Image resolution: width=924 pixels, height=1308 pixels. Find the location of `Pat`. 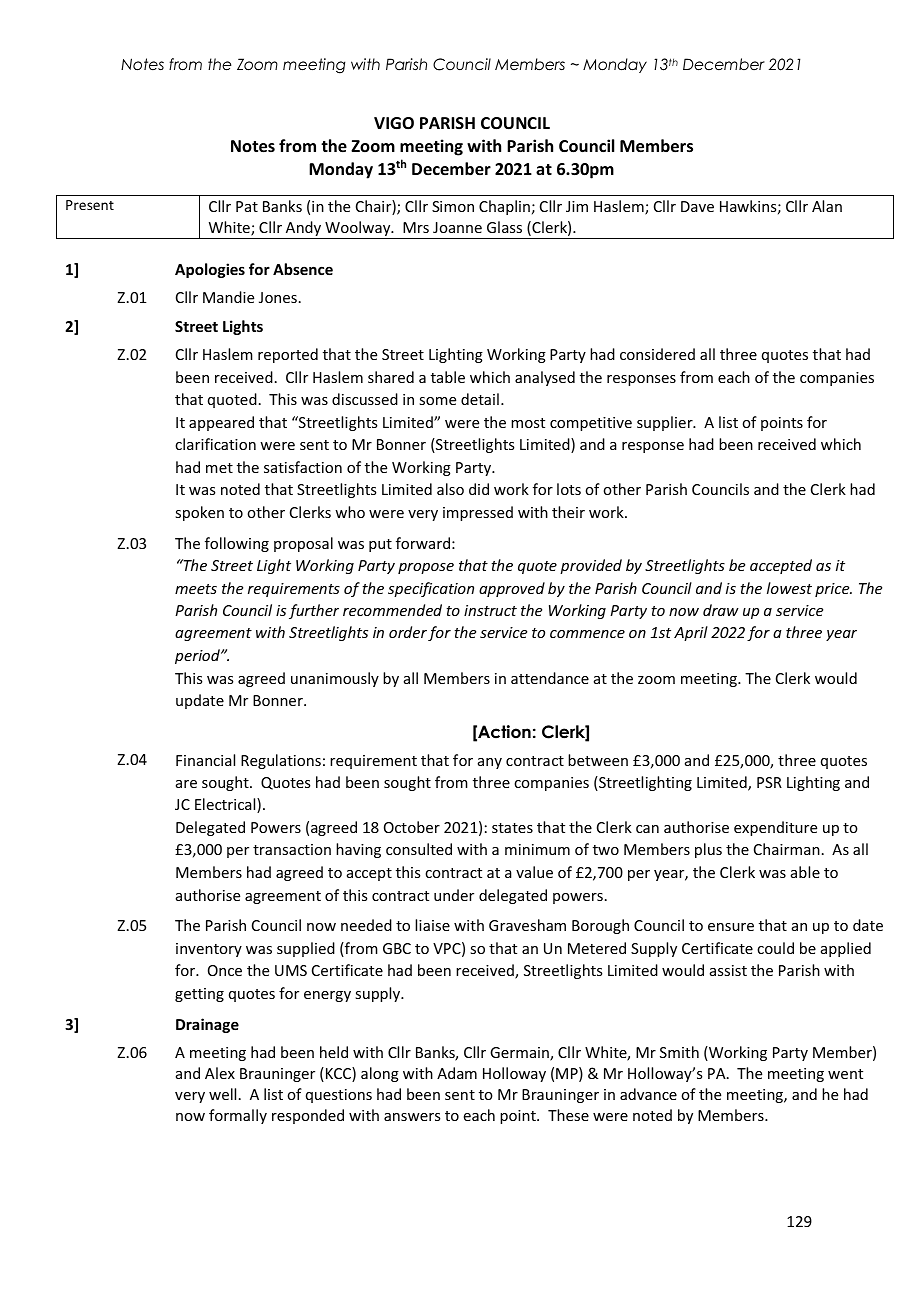

Pat is located at coordinates (247, 206).
